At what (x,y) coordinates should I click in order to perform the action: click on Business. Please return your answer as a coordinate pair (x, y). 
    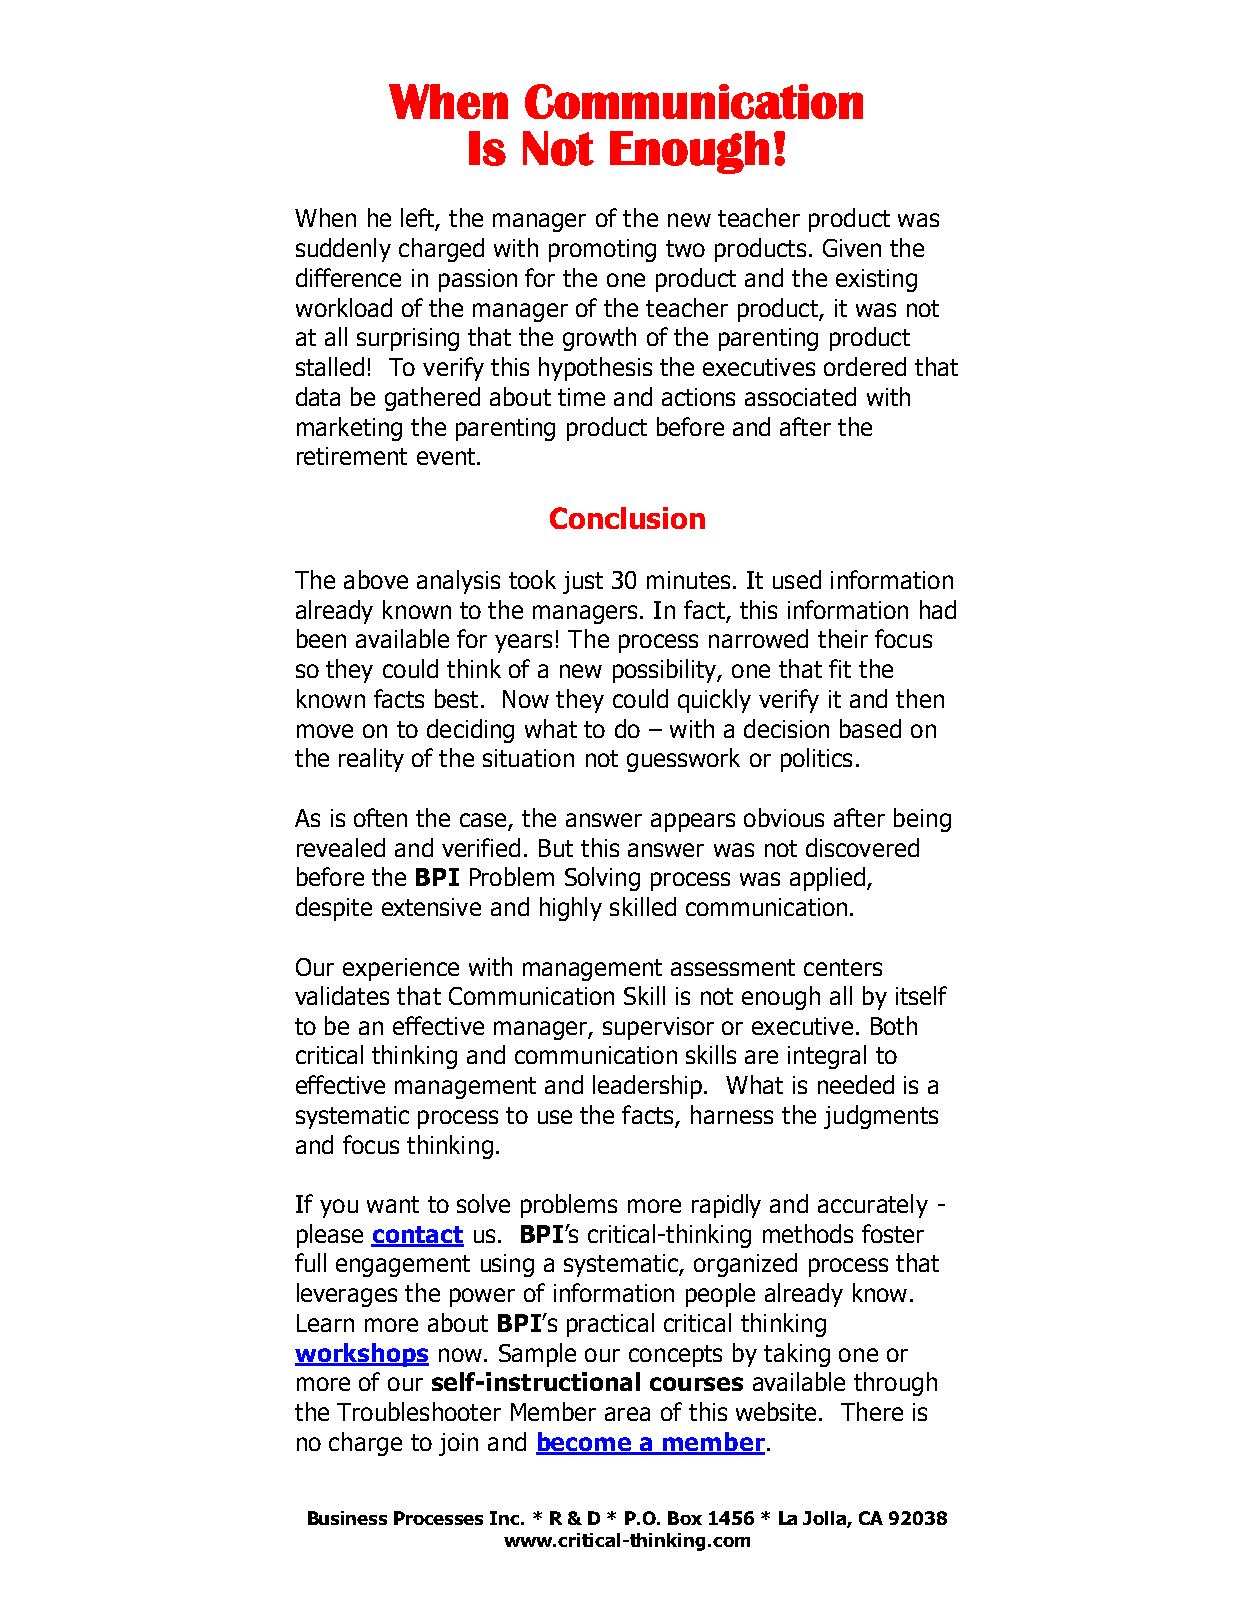
    Looking at the image, I should click on (347, 1518).
